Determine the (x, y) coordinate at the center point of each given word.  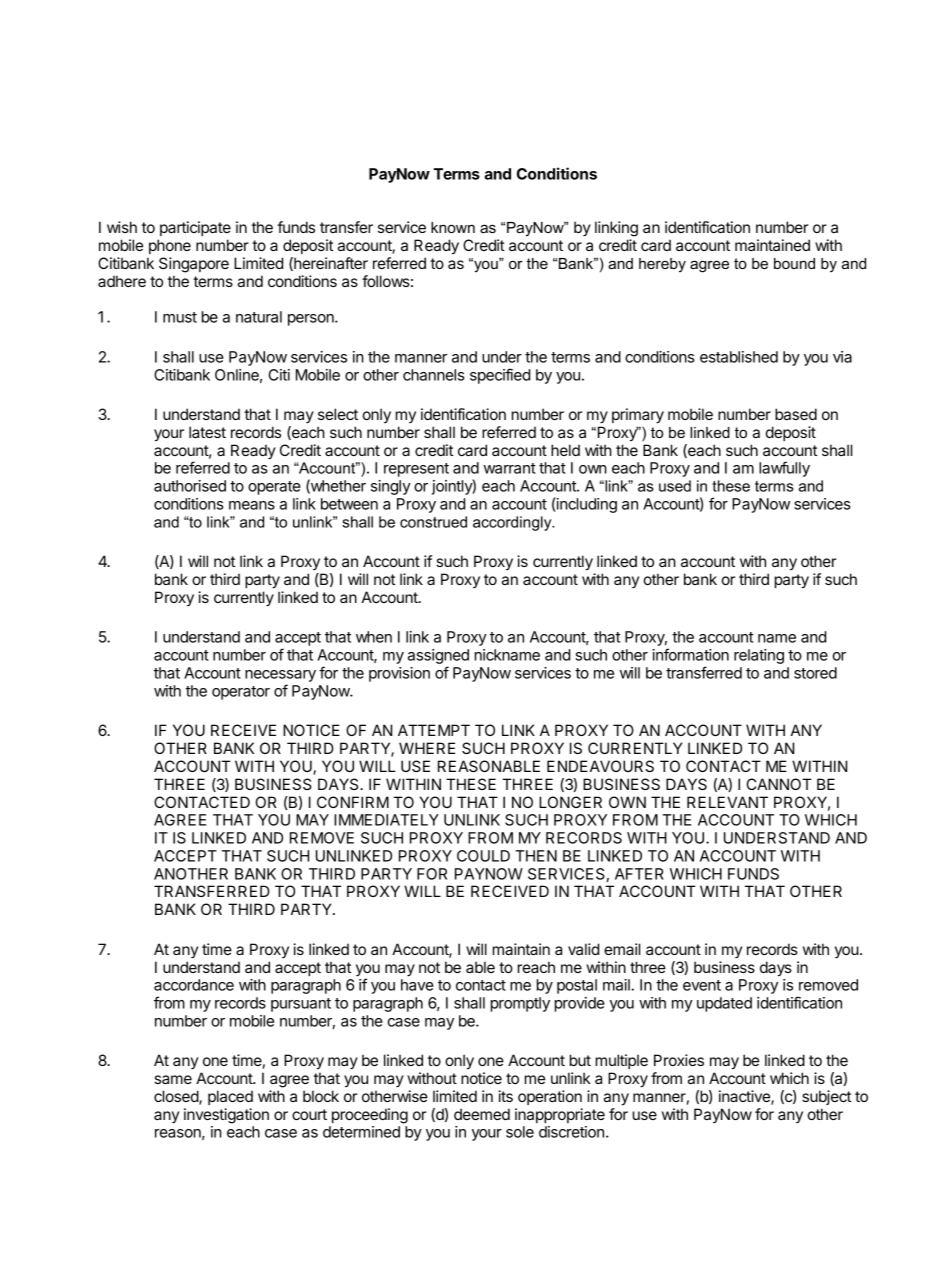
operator (241, 693)
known (453, 227)
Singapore (194, 265)
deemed (482, 1114)
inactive (745, 1097)
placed (230, 1097)
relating (759, 656)
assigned (438, 658)
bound (794, 263)
